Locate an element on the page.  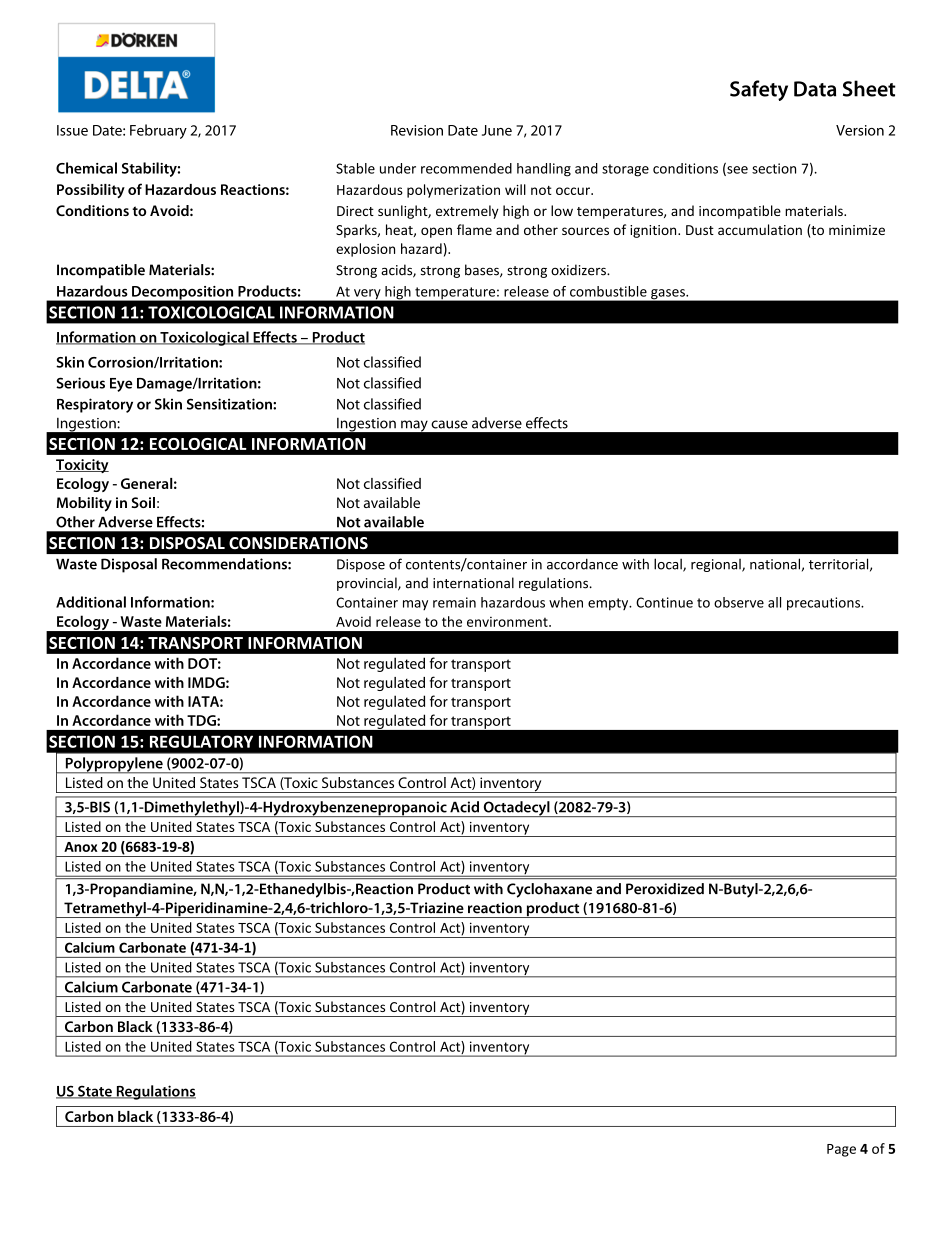
Polypropylene is located at coordinates (114, 765).
